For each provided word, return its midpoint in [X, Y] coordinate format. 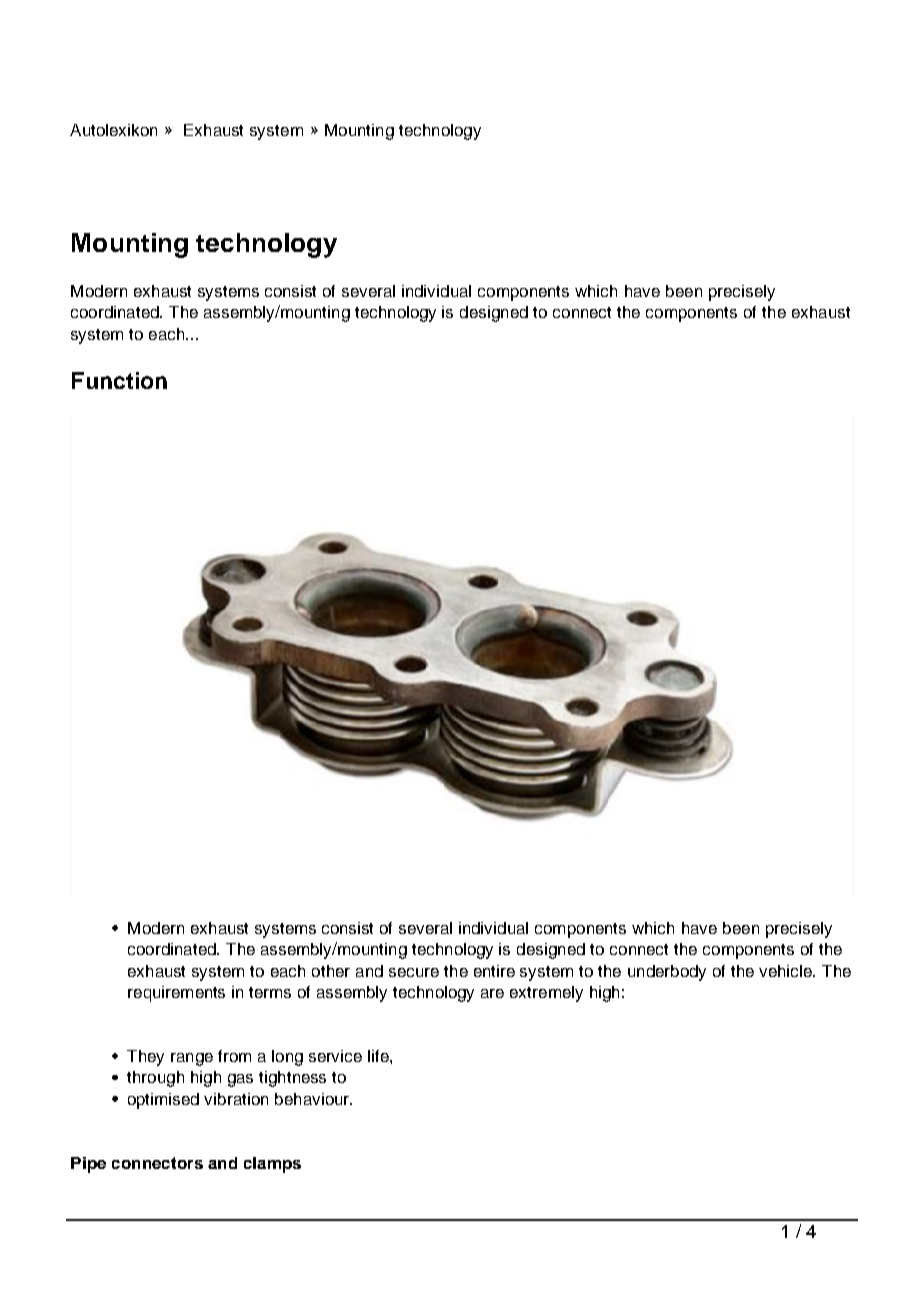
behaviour [313, 1099]
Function [119, 380]
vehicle [786, 971]
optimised [163, 1101]
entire [494, 971]
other [331, 971]
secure [414, 972]
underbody [667, 973]
